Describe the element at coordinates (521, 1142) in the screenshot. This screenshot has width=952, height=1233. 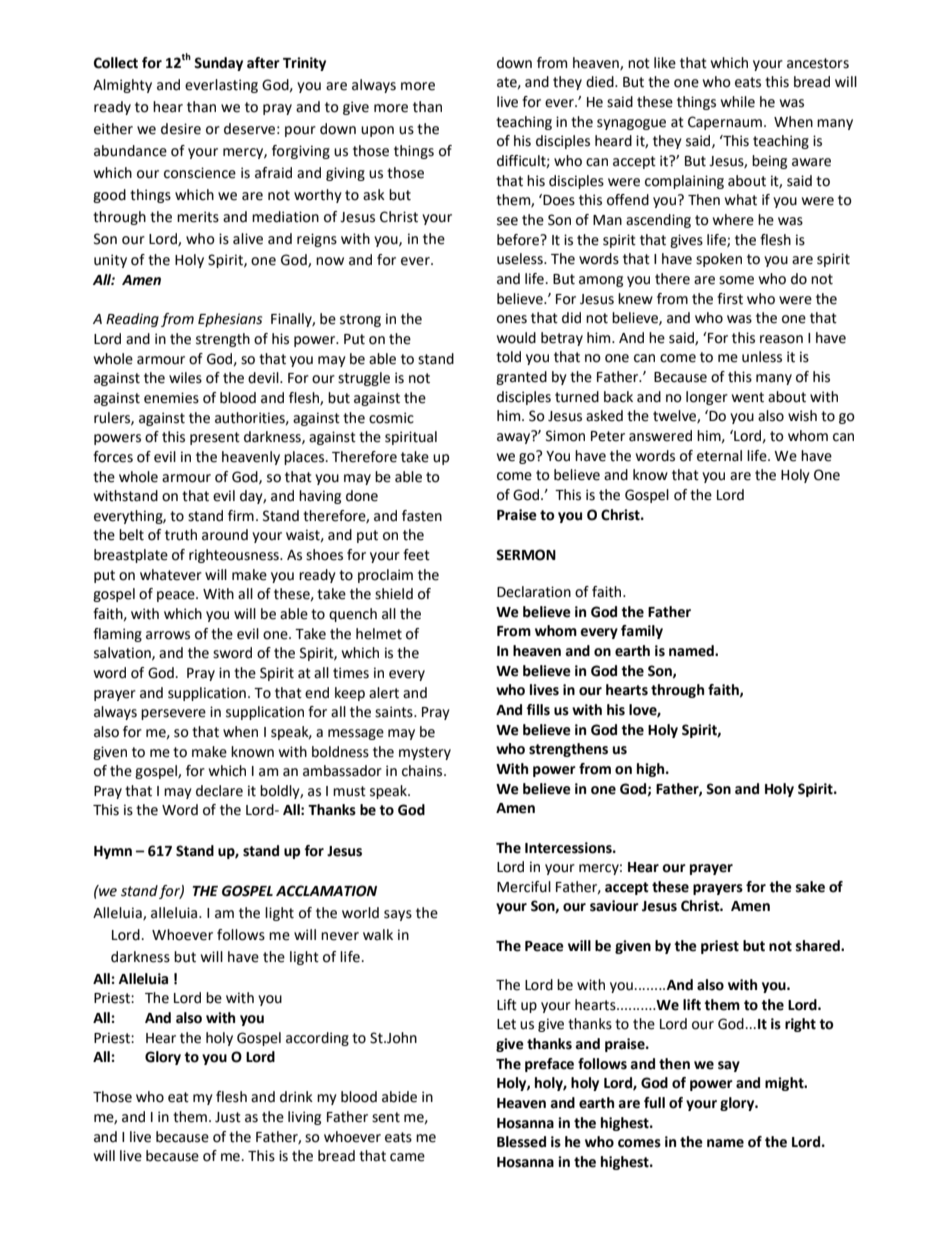
I see `Blessed` at that location.
